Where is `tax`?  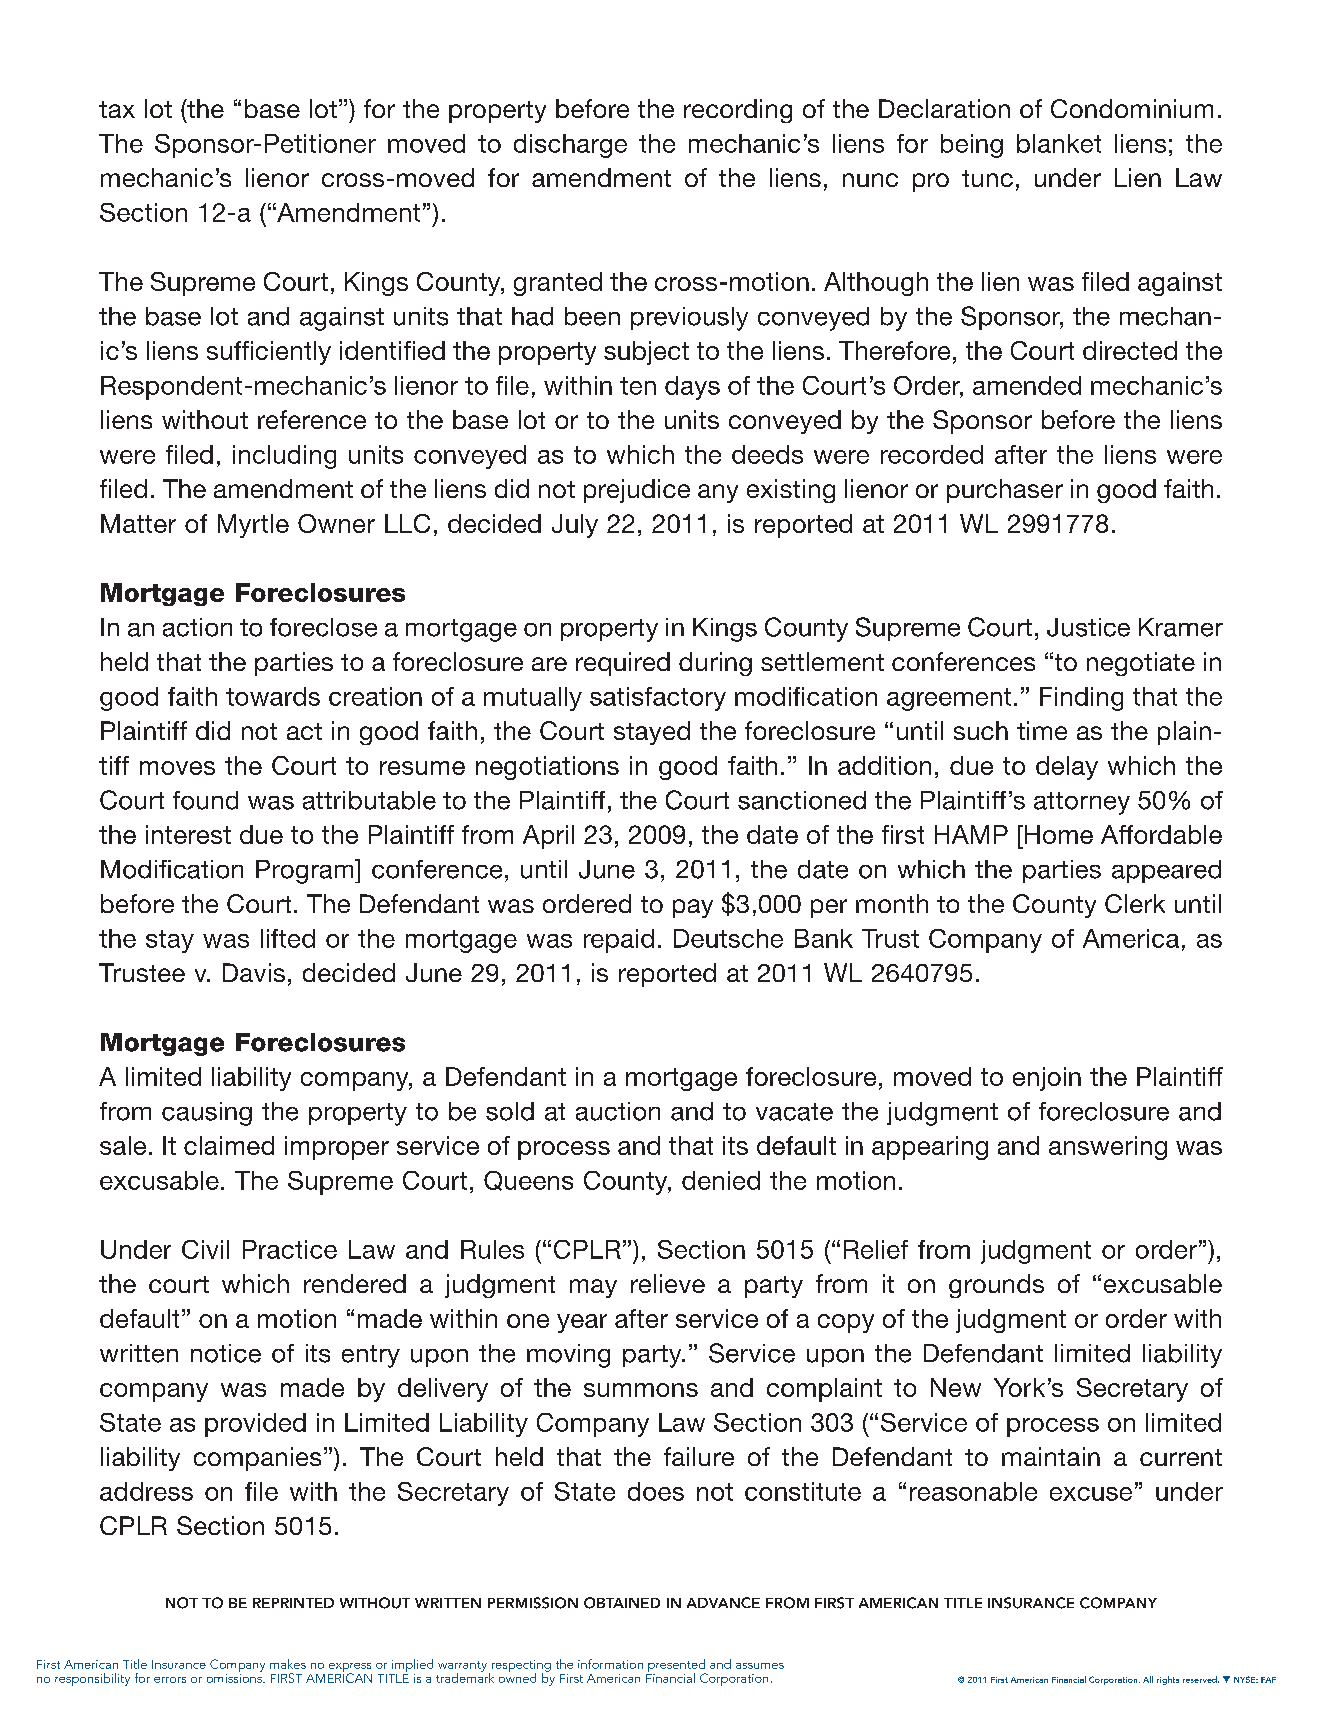
tax is located at coordinates (117, 109).
